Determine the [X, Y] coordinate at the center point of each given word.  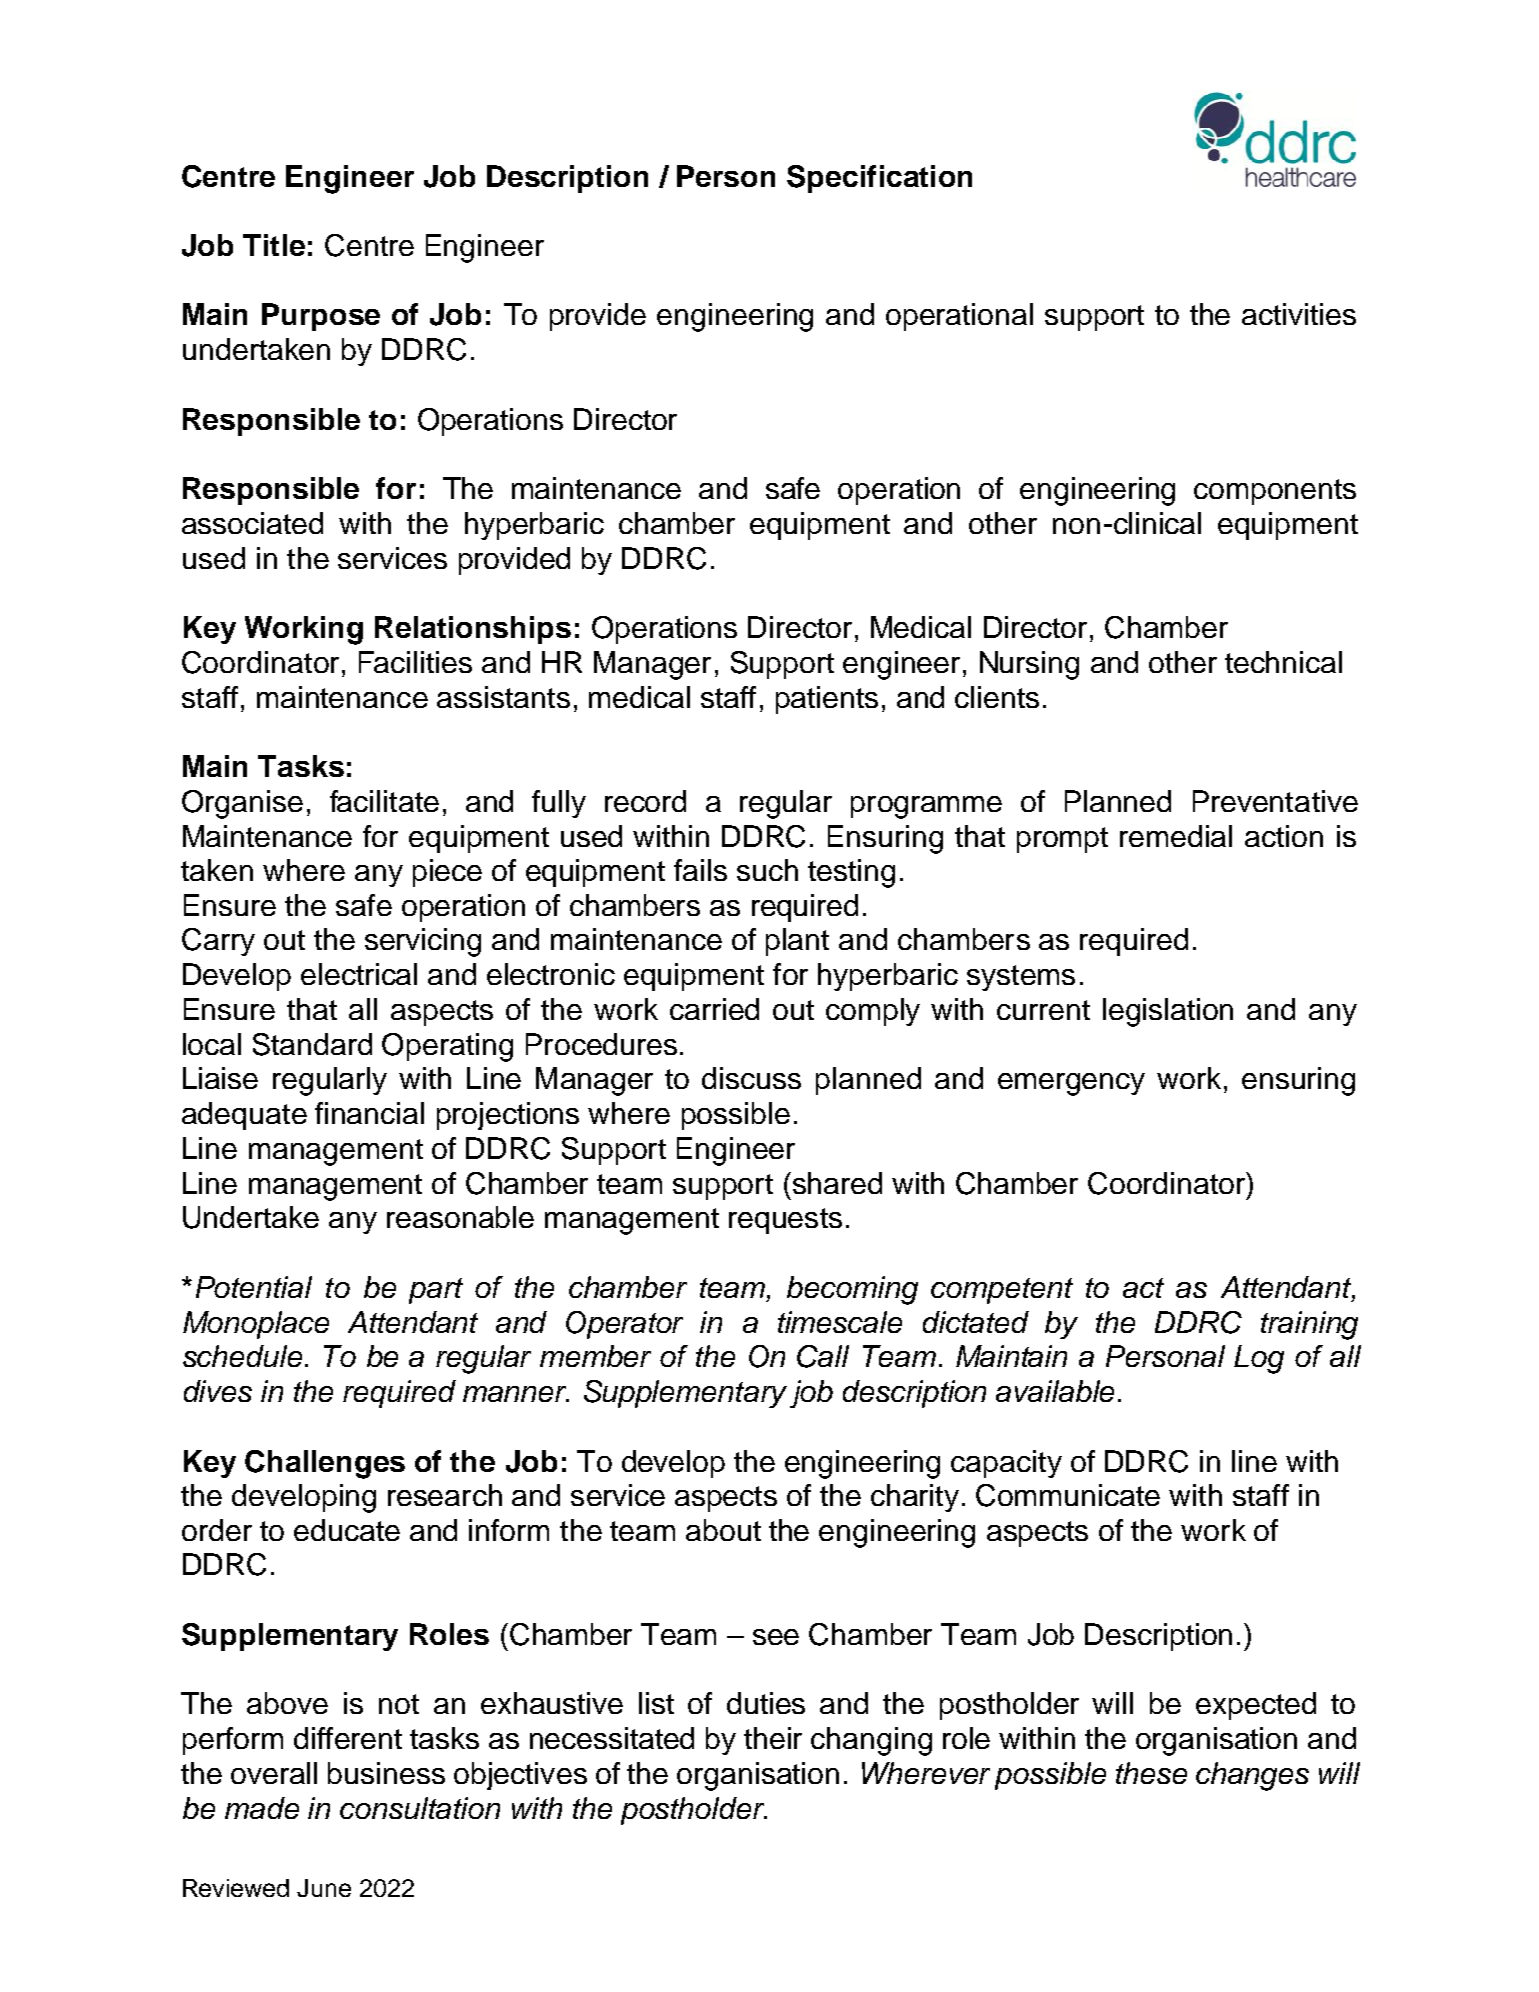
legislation [1168, 1012]
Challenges [325, 1464]
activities [1299, 314]
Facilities [415, 662]
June [324, 1888]
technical [1283, 662]
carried [714, 1009]
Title [274, 245]
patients [827, 700]
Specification [879, 179]
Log [1259, 1359]
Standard [312, 1044]
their [773, 1738]
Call [823, 1356]
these [1151, 1773]
